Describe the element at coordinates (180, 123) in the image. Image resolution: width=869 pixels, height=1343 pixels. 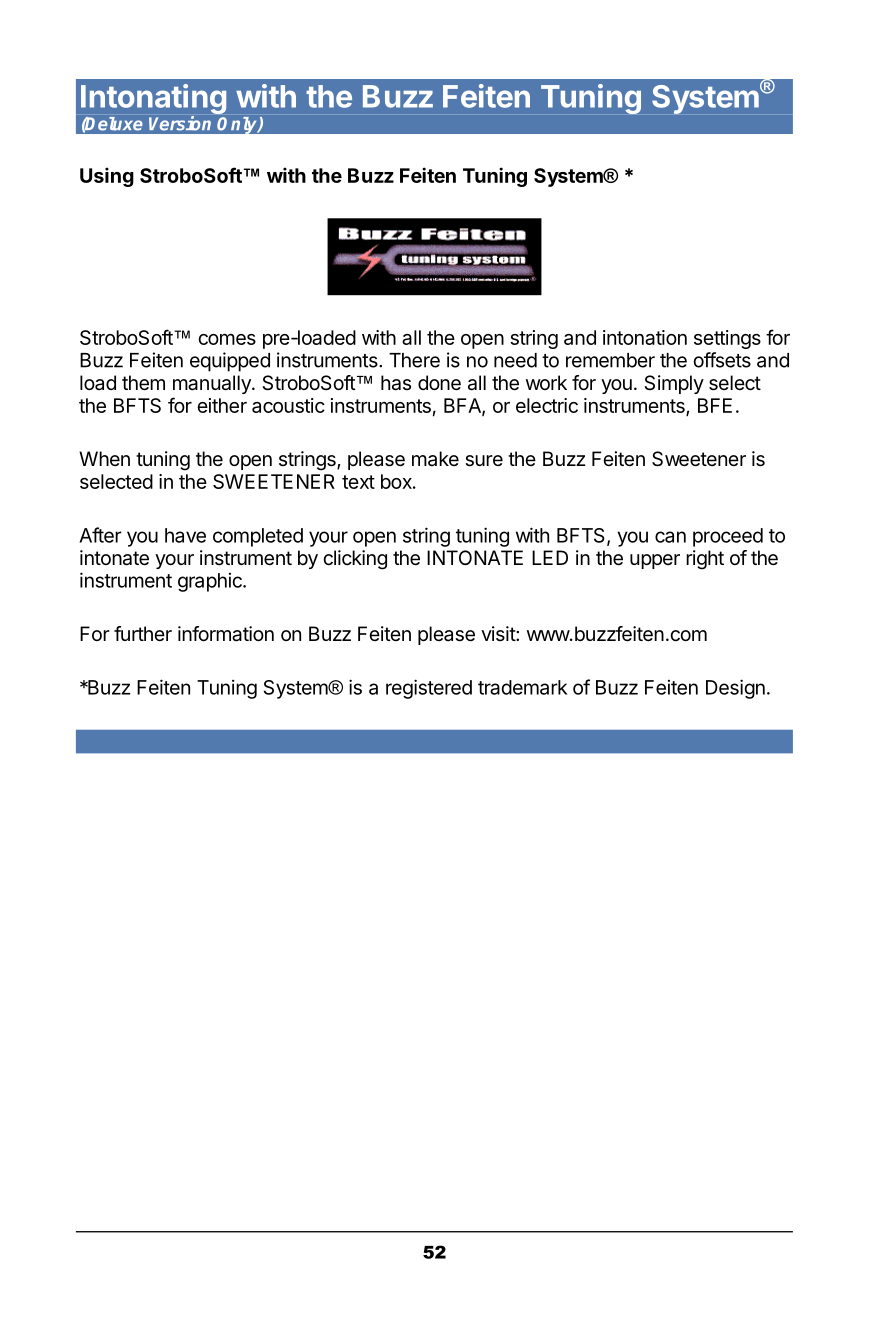
I see `Version` at that location.
